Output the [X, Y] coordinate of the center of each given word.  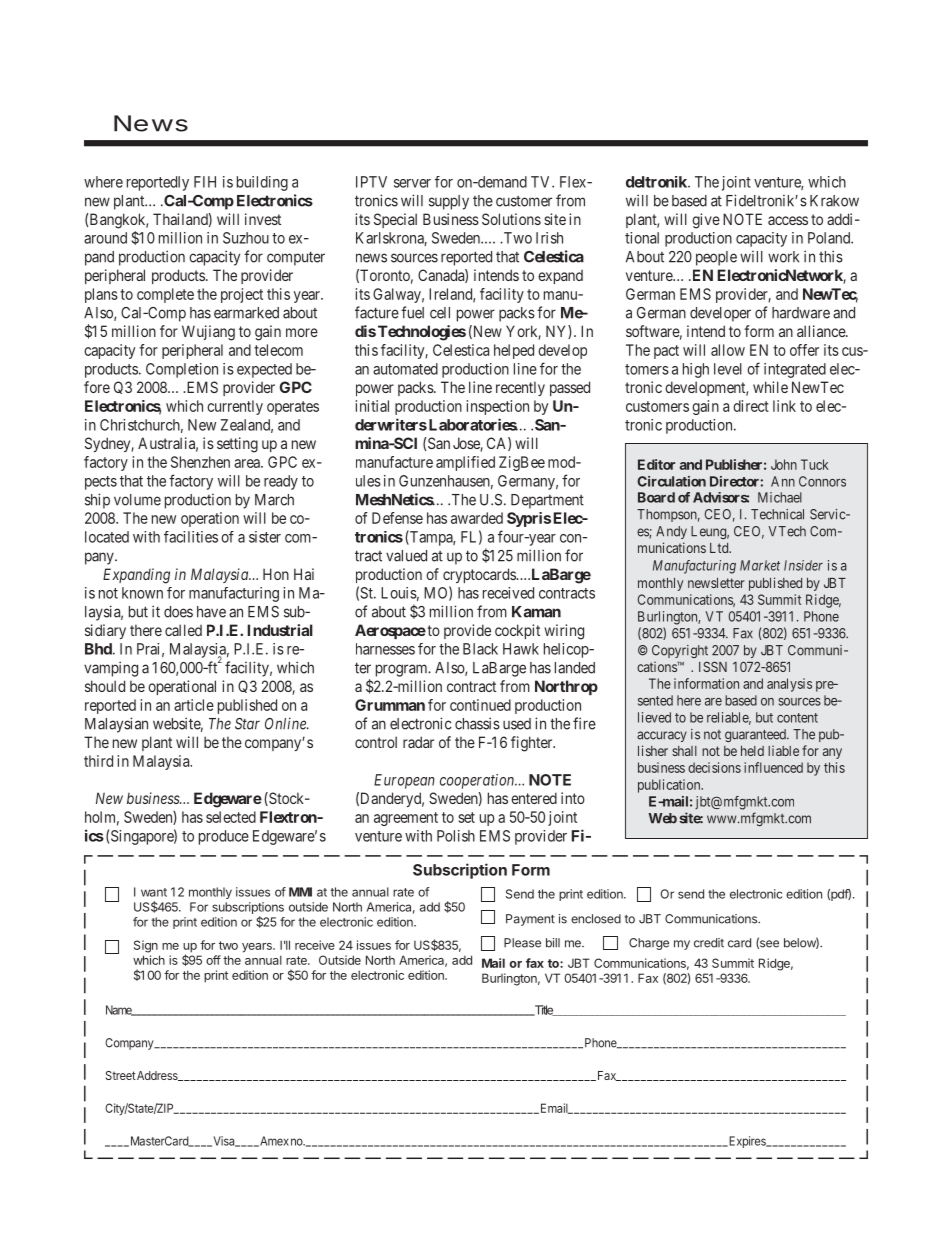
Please [522, 943]
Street [121, 1075]
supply [449, 202]
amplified [465, 463]
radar [418, 742]
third [98, 761]
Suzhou [246, 238]
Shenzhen [200, 462]
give [706, 221]
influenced [773, 767]
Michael [780, 497]
